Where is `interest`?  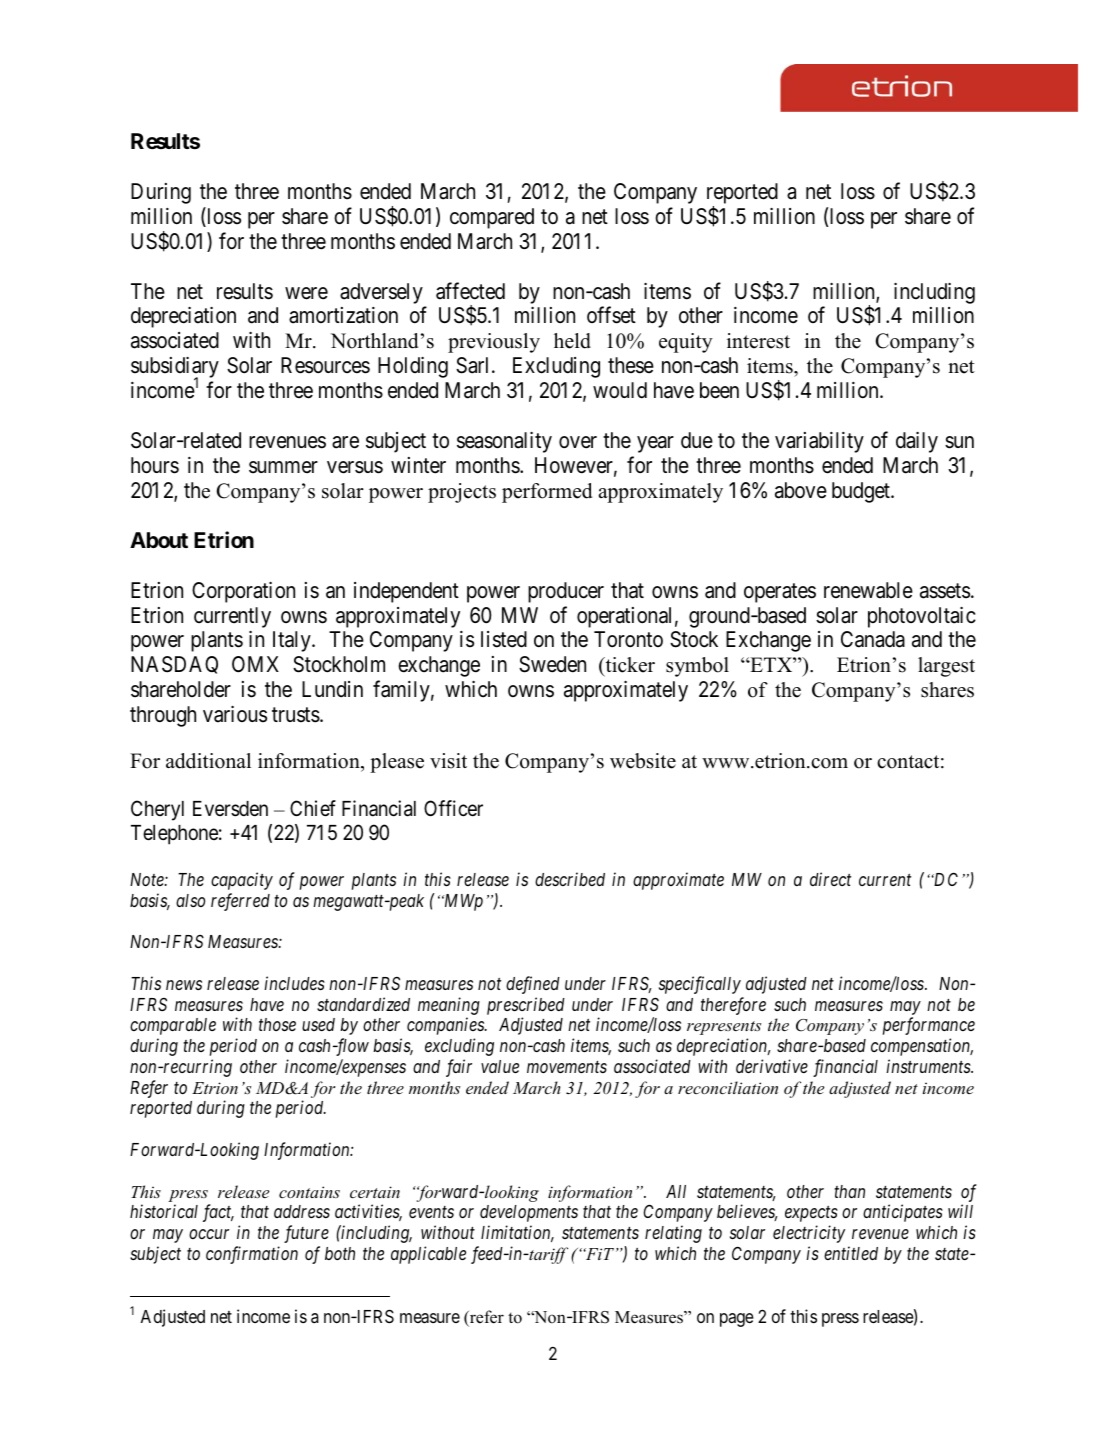 interest is located at coordinates (758, 341).
